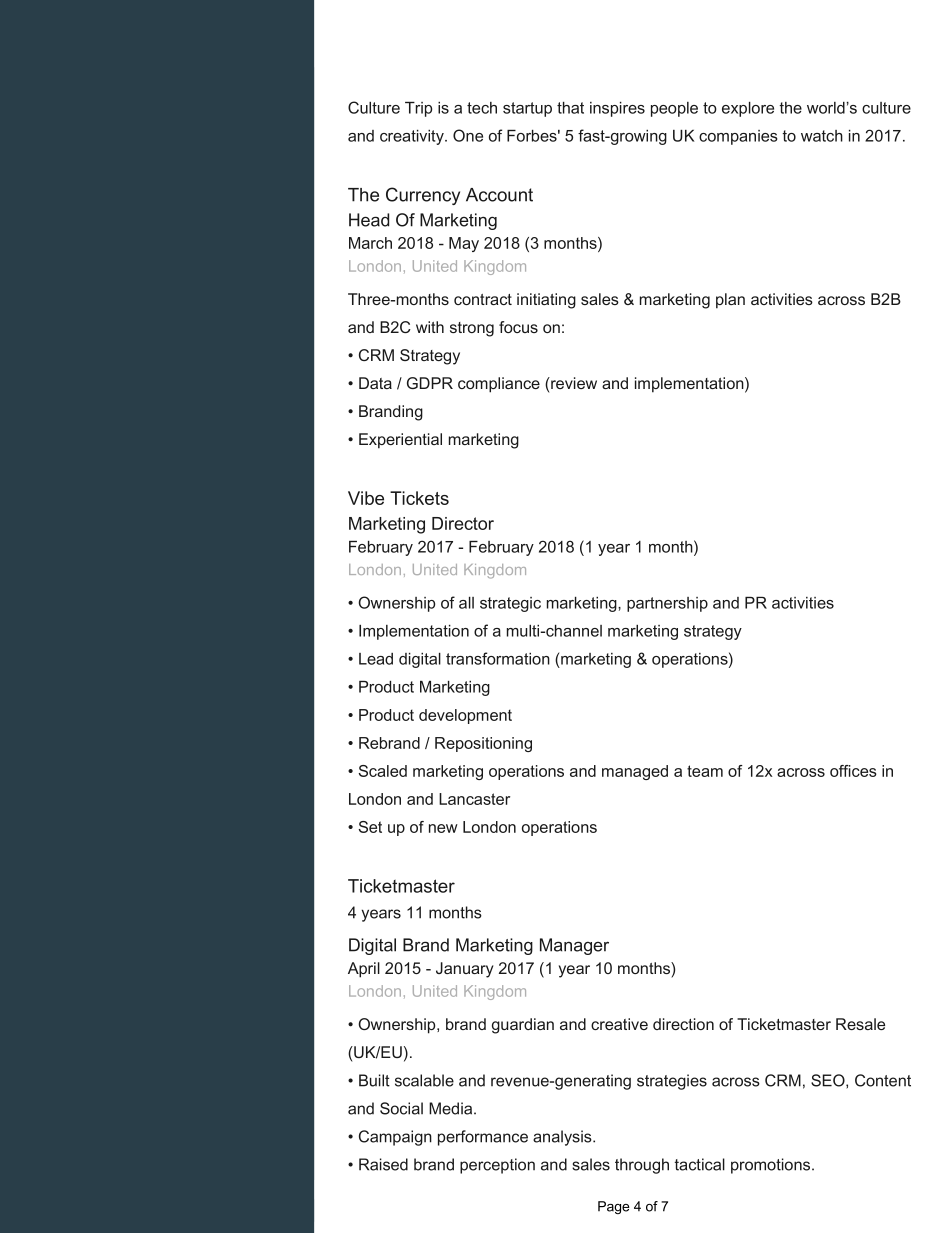 Image resolution: width=952 pixels, height=1233 pixels. What do you see at coordinates (376, 659) in the screenshot?
I see `Lead` at bounding box center [376, 659].
